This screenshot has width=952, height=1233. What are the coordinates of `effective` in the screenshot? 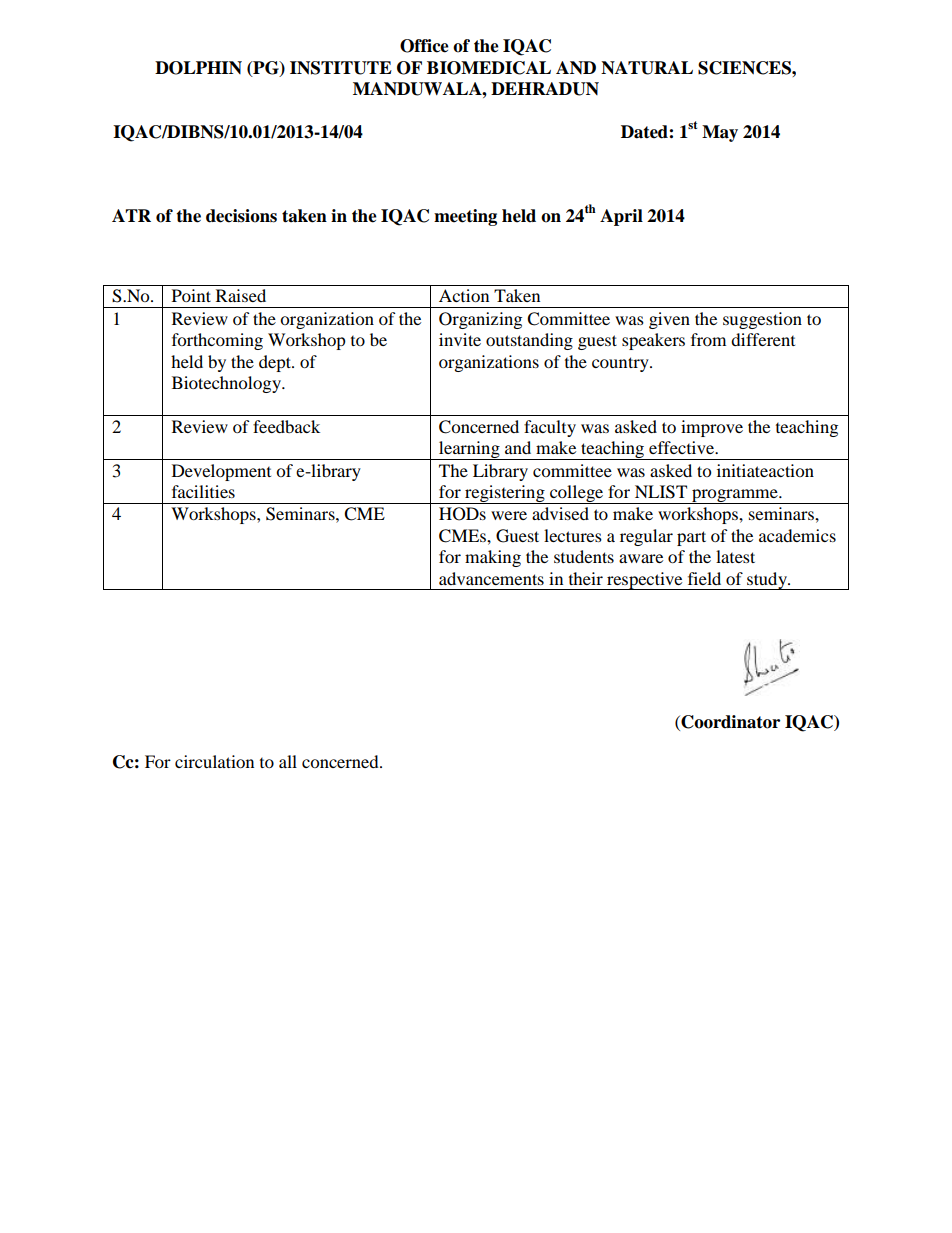 It's located at (683, 447).
